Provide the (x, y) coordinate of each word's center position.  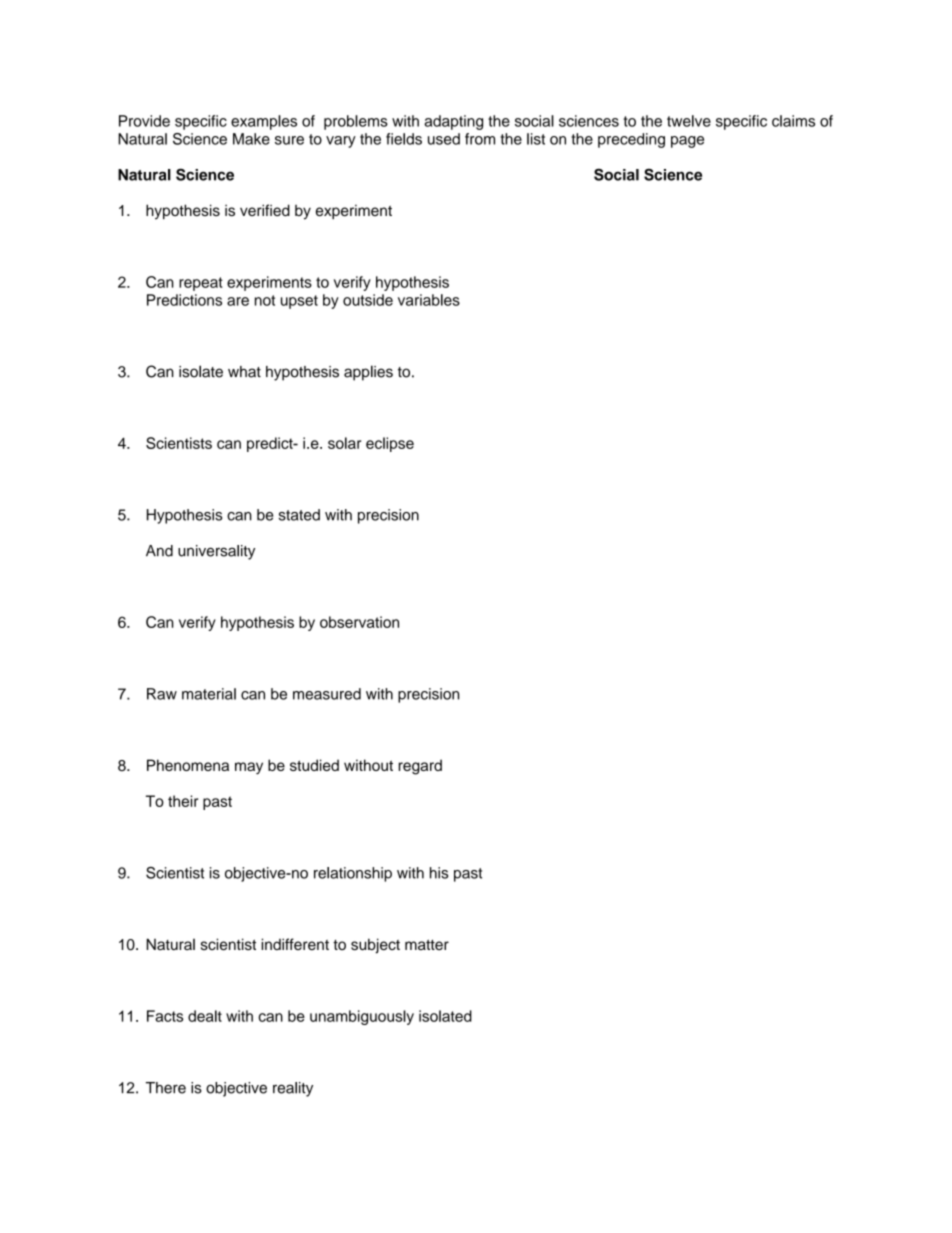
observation (359, 622)
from (480, 139)
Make (251, 139)
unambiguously (362, 1017)
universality (216, 552)
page (687, 142)
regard (420, 767)
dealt (205, 1016)
